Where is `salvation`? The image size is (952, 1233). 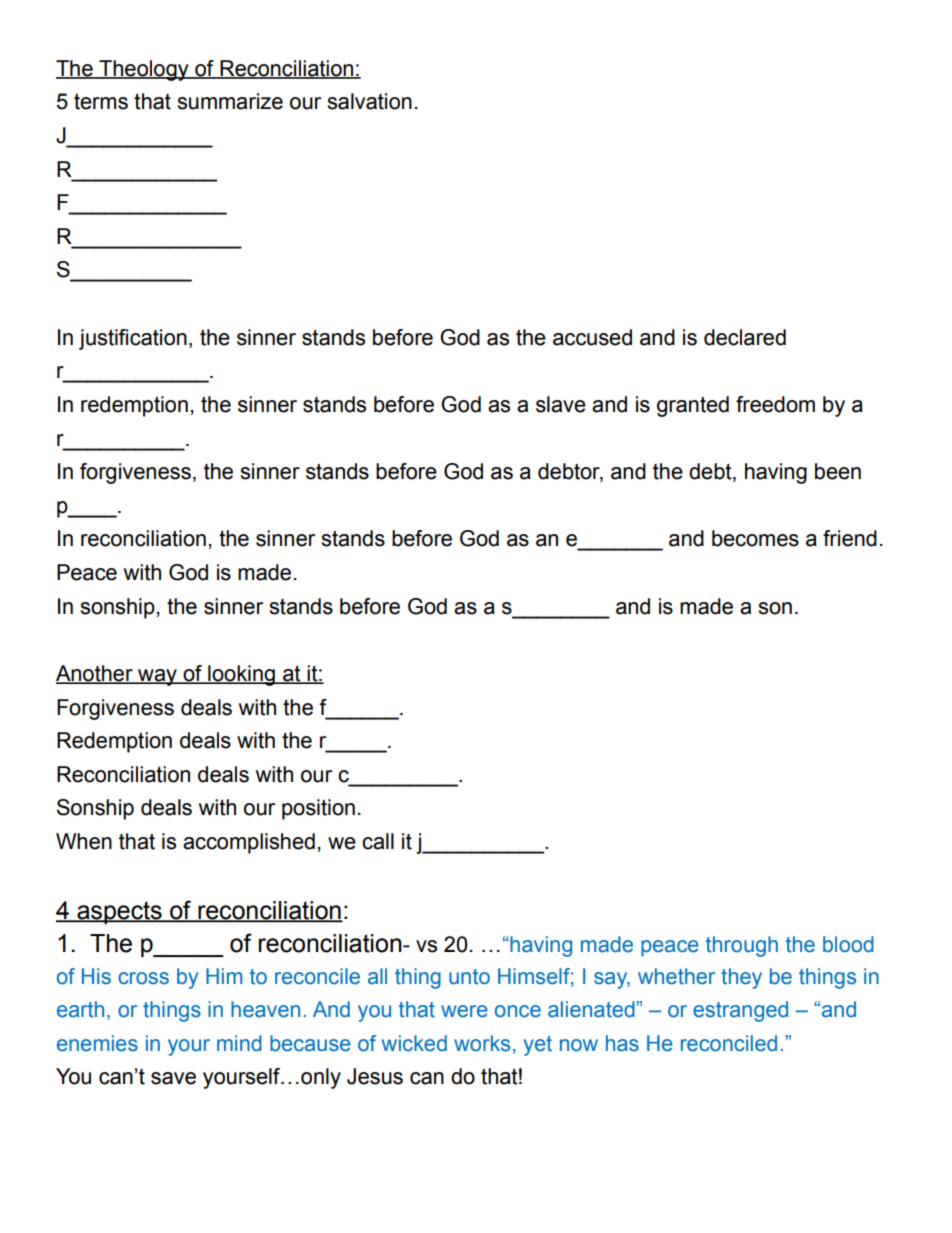 salvation is located at coordinates (369, 101).
